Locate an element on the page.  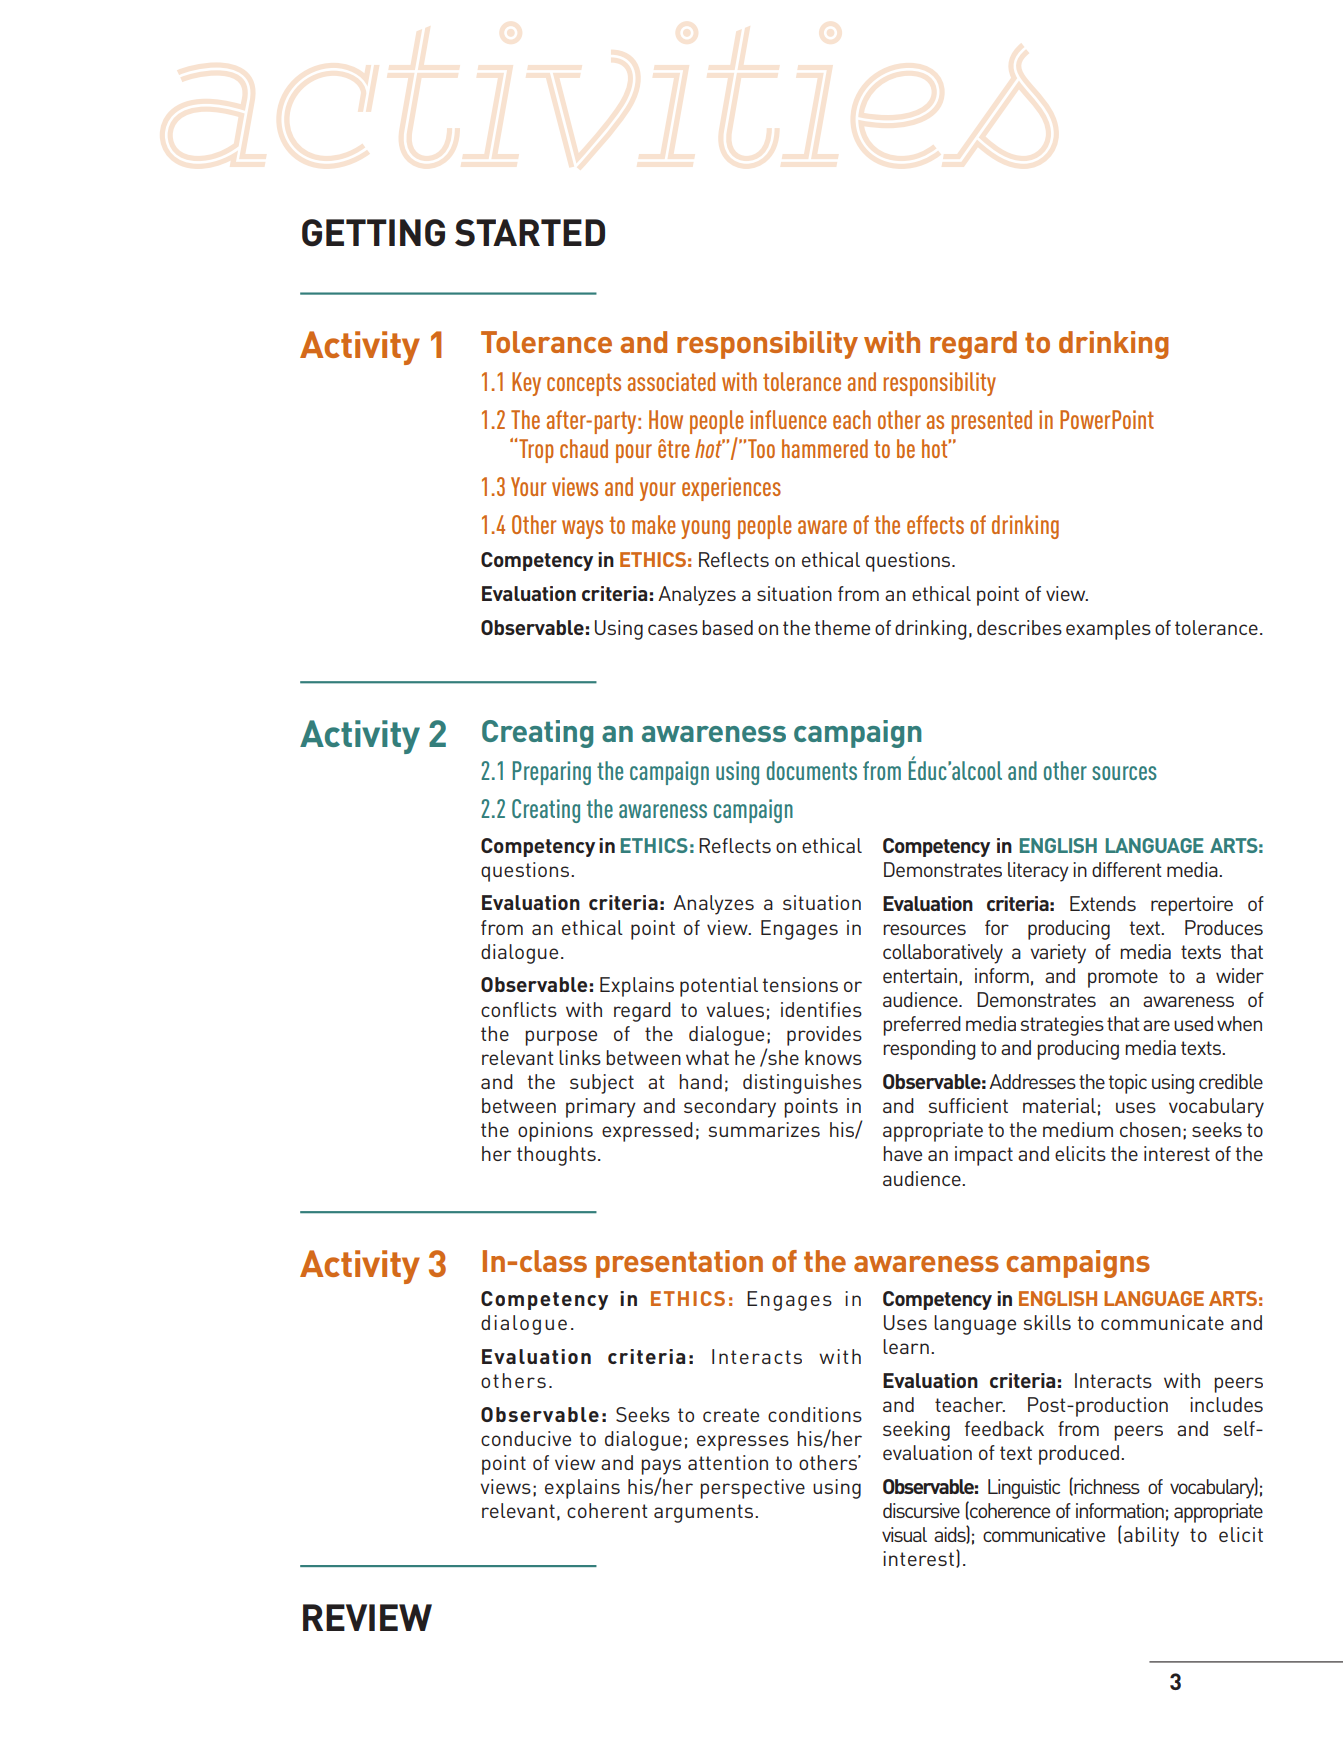
different is located at coordinates (1127, 869).
